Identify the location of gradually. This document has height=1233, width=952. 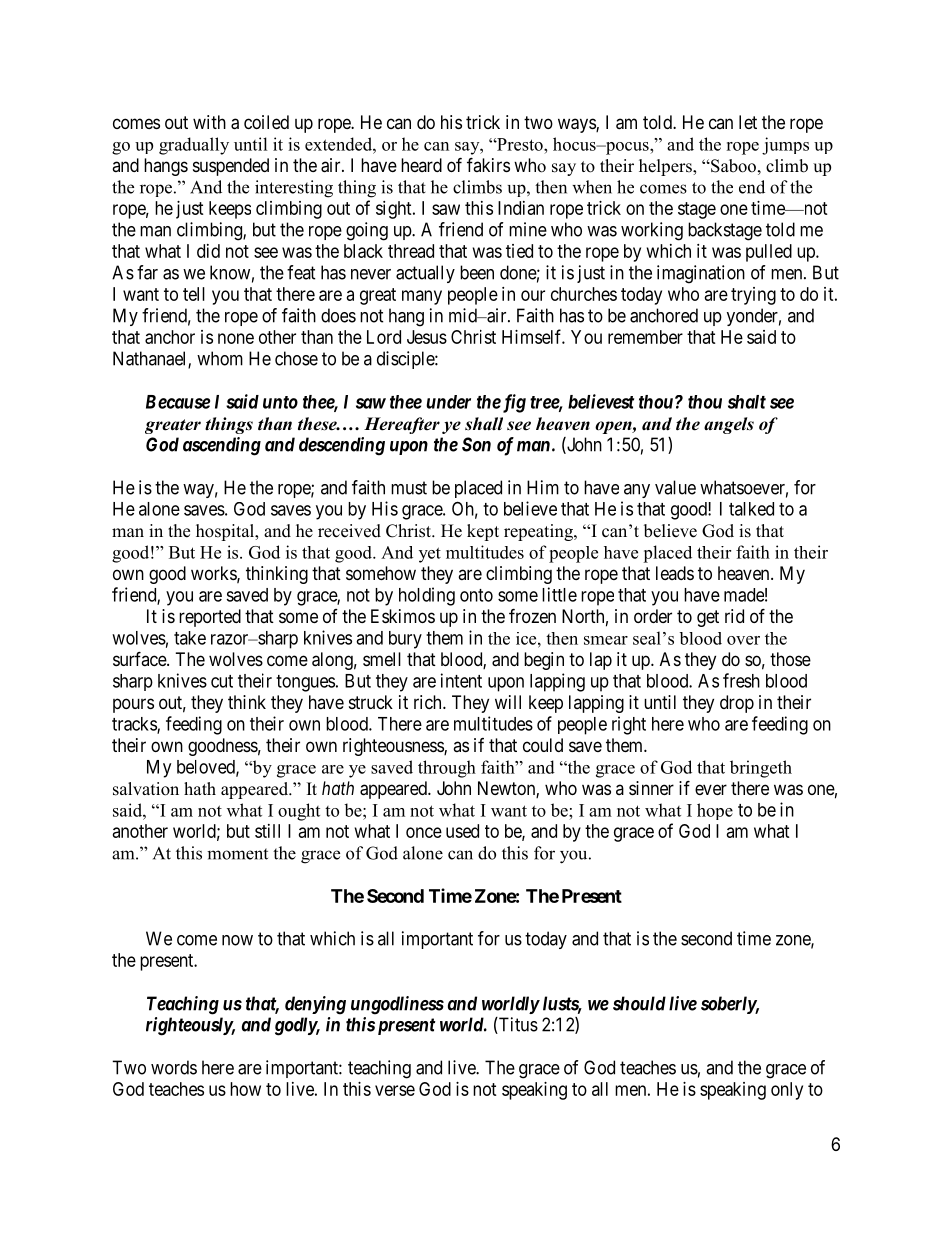
(194, 146).
